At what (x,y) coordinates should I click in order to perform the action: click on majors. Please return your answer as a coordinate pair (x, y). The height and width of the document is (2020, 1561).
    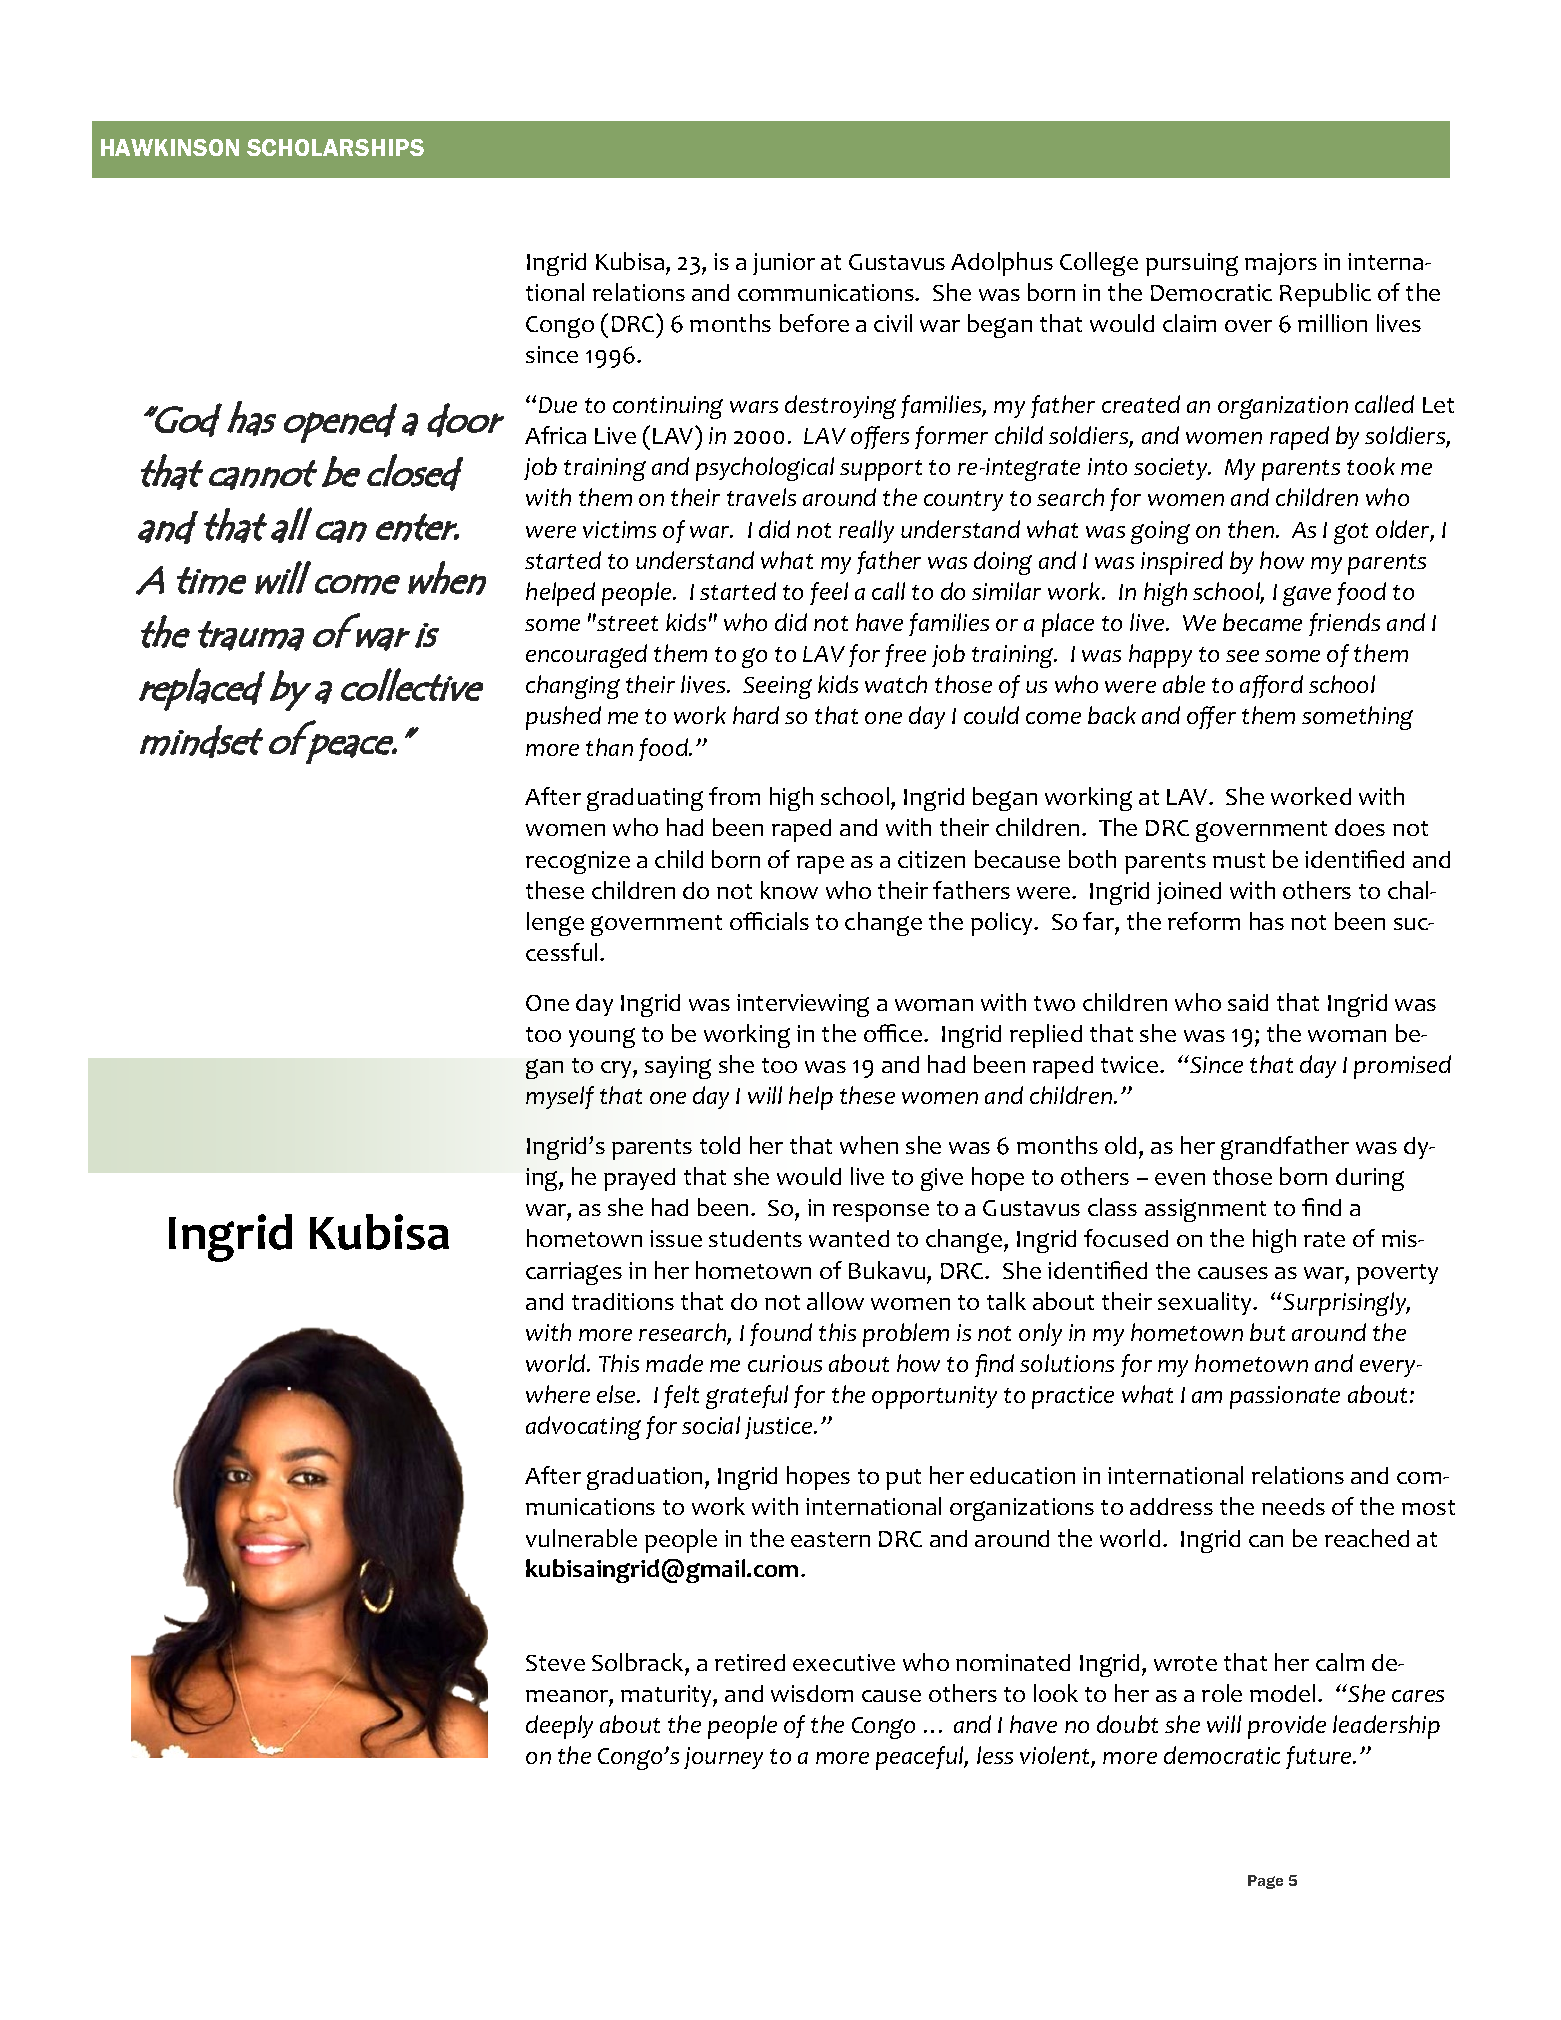
    Looking at the image, I should click on (1281, 264).
